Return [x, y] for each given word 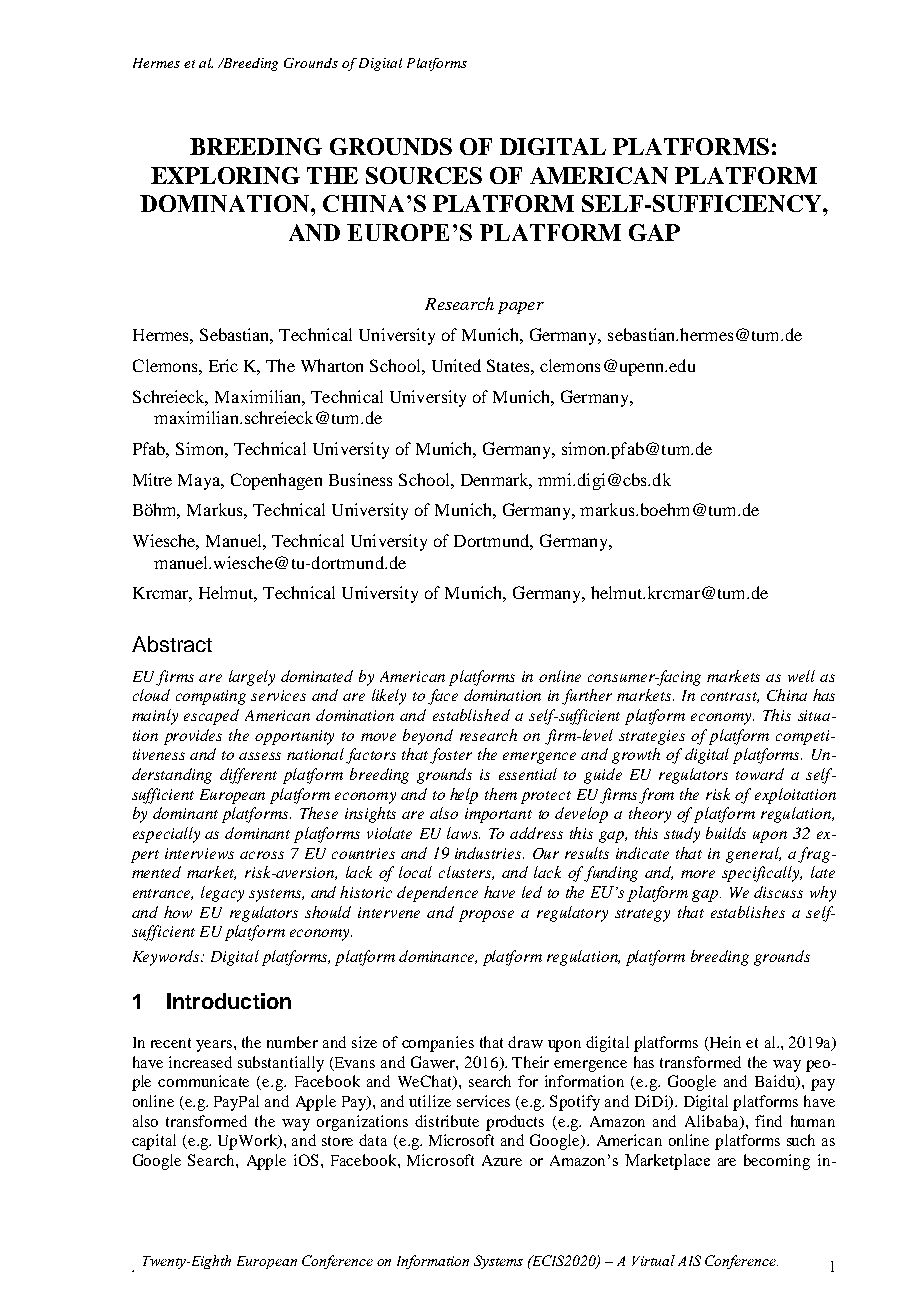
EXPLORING [225, 175]
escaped [211, 717]
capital [154, 1142]
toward [760, 774]
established [471, 715]
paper [521, 308]
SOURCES [424, 175]
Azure [502, 1160]
